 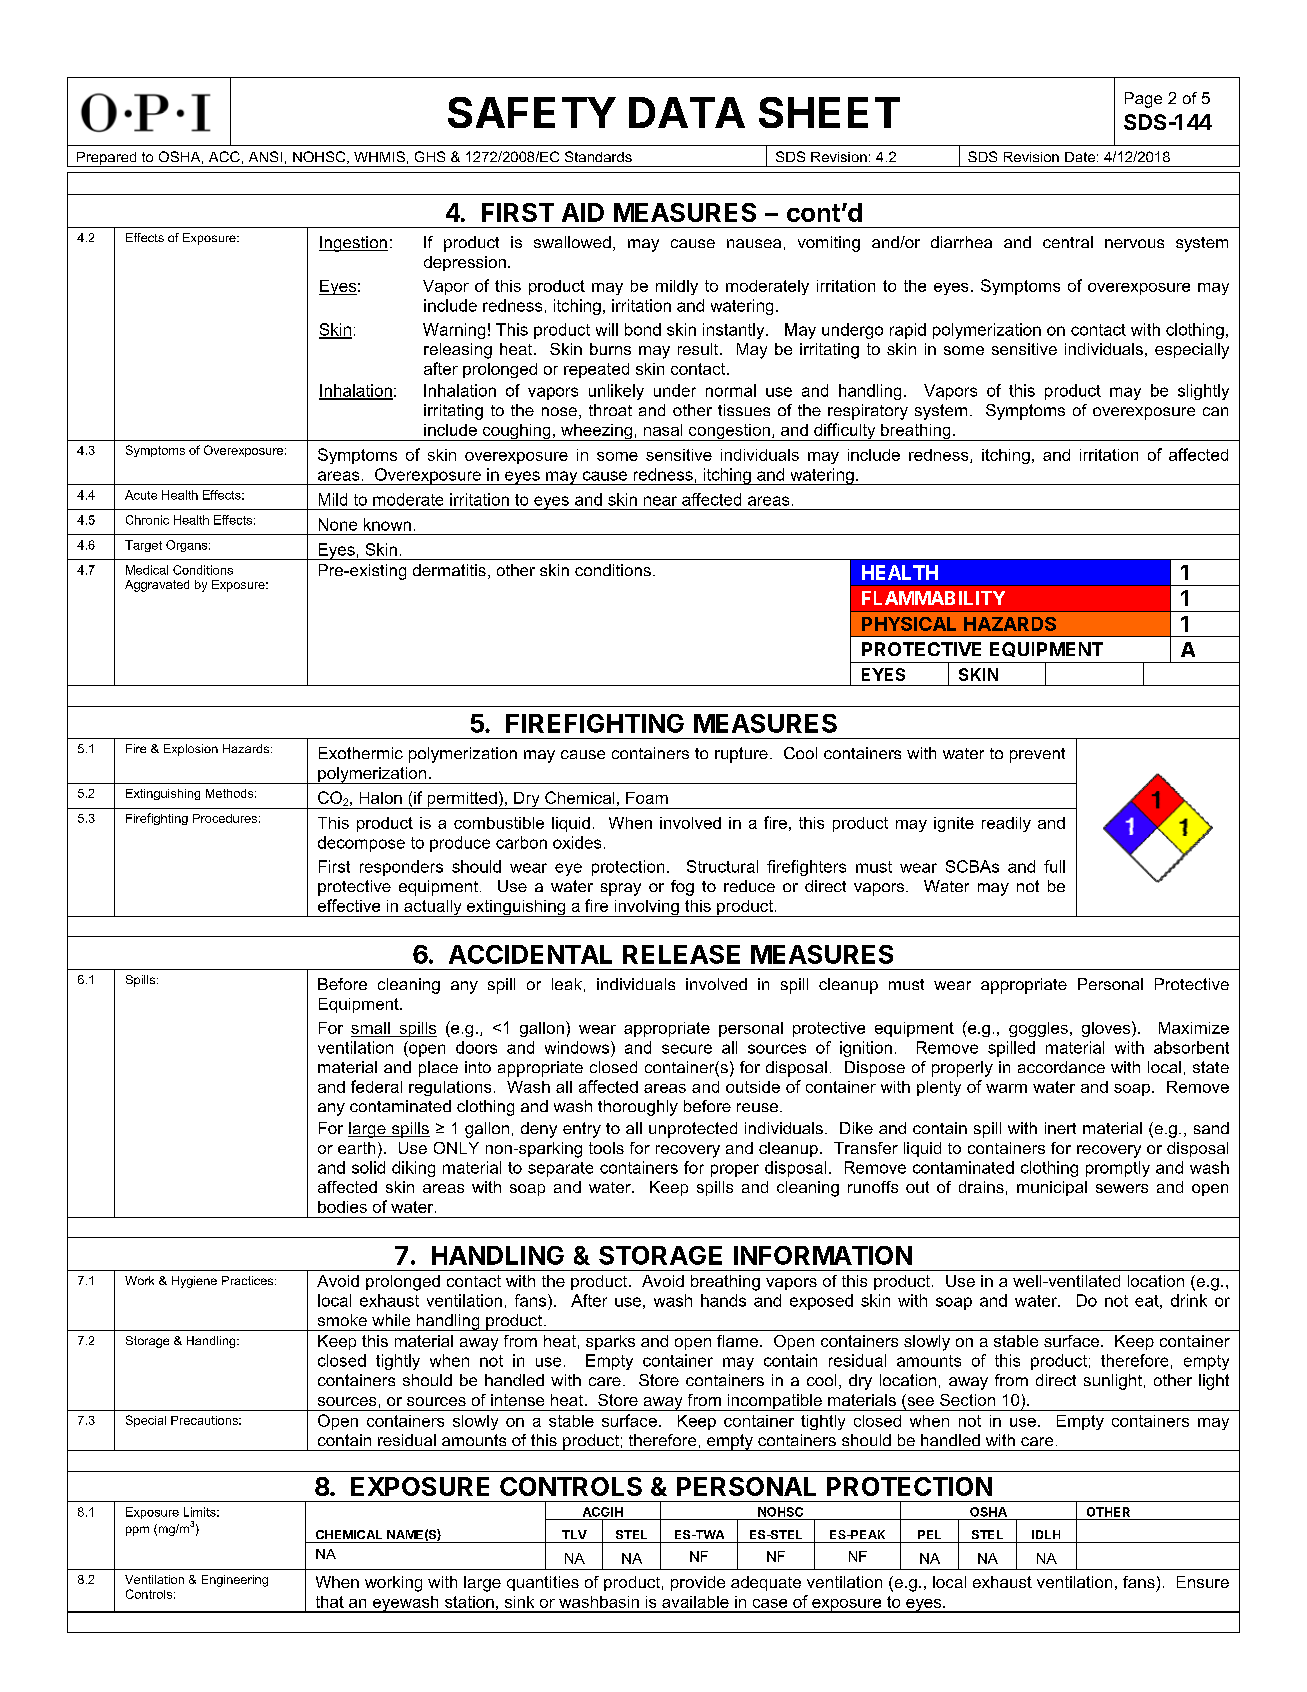 What do you see at coordinates (698, 1583) in the page?
I see `provide` at bounding box center [698, 1583].
